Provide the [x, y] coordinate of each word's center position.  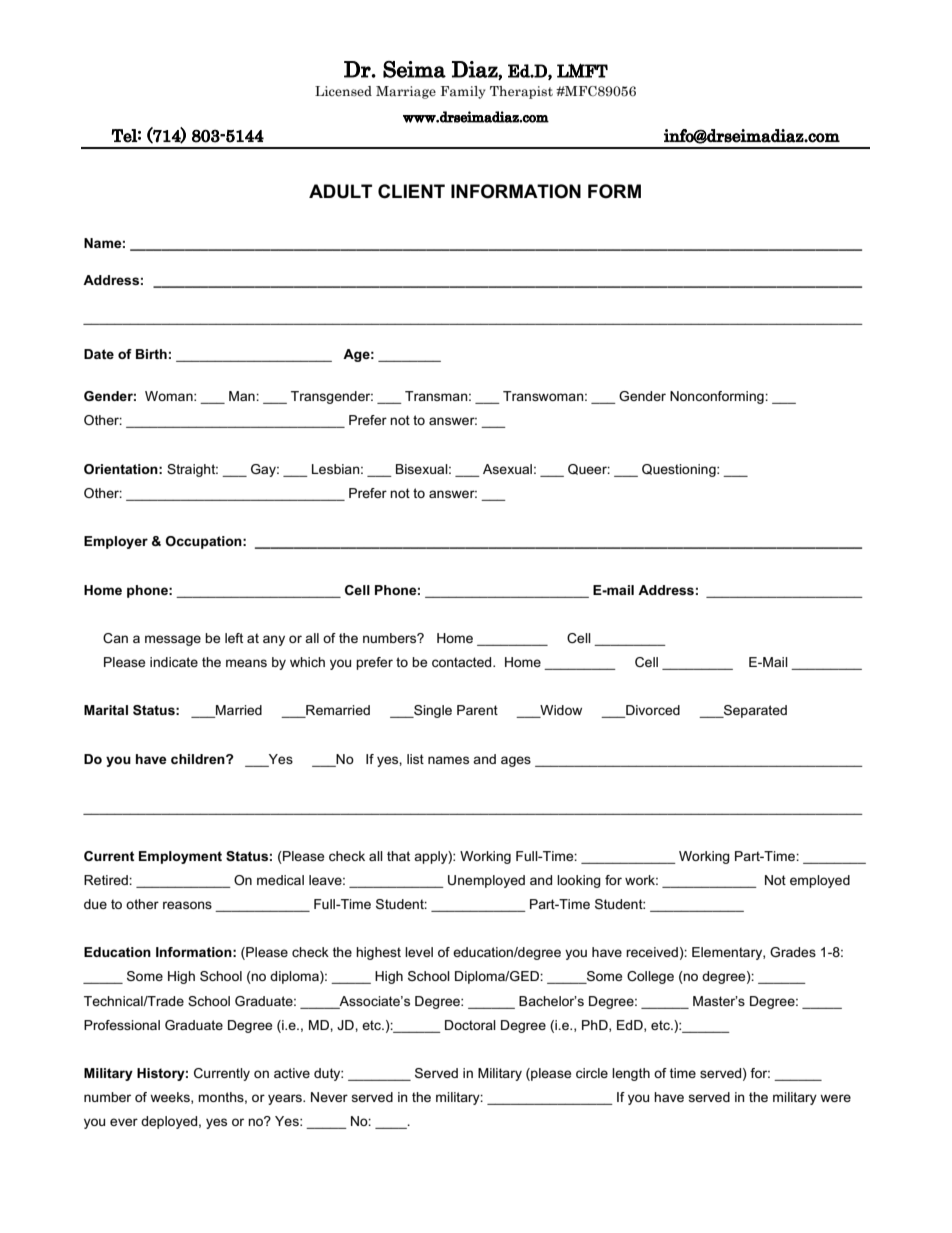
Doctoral [470, 1025]
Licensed [343, 91]
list [415, 759]
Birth [151, 354]
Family [463, 92]
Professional [122, 1025]
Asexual [507, 469]
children [199, 759]
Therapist [521, 92]
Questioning [680, 470]
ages [516, 761]
